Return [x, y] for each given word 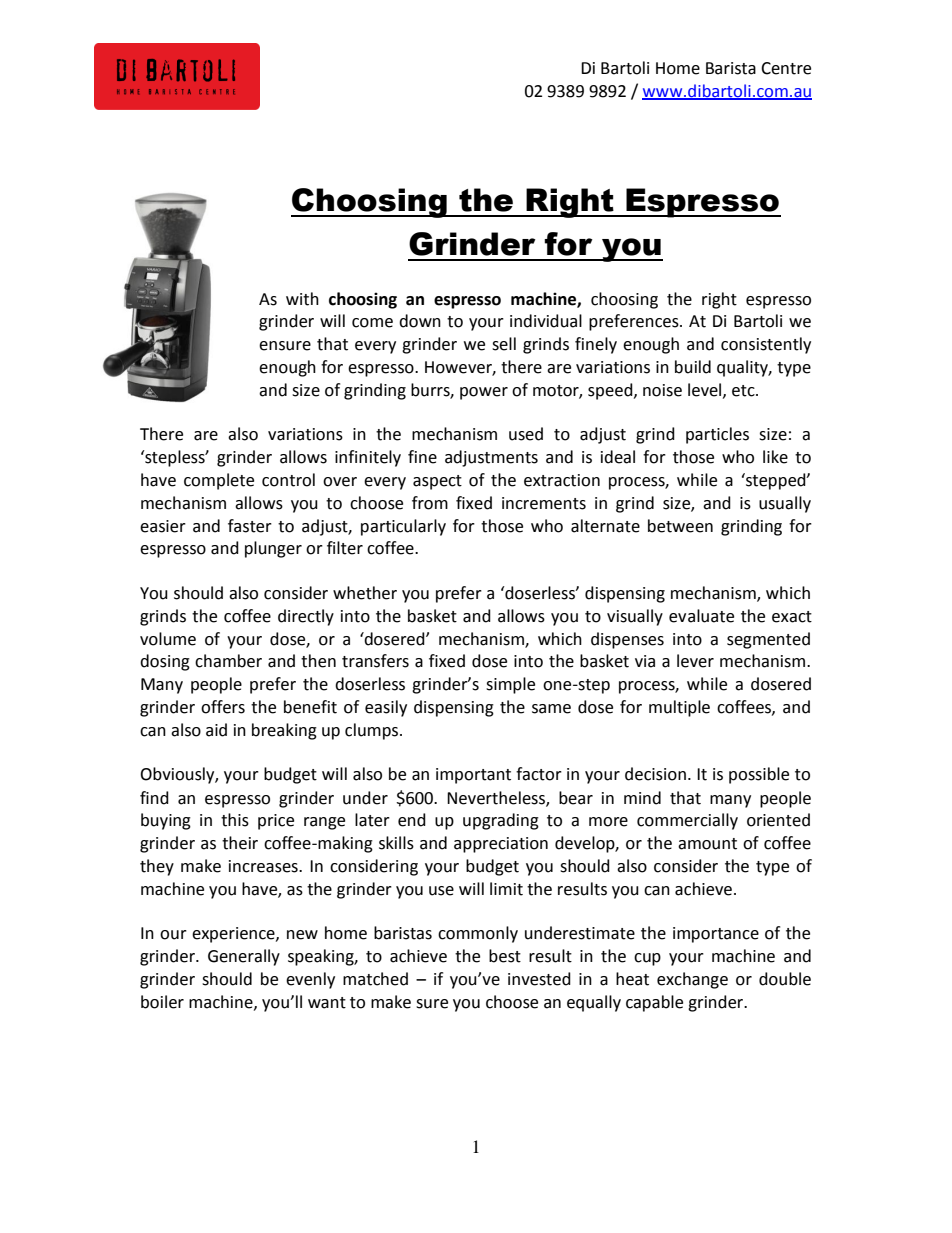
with [302, 299]
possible [759, 775]
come [372, 323]
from [430, 503]
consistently [766, 345]
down [420, 321]
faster [250, 526]
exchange [692, 980]
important [473, 776]
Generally [244, 957]
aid [216, 730]
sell [504, 344]
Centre [786, 68]
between [680, 526]
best [505, 956]
